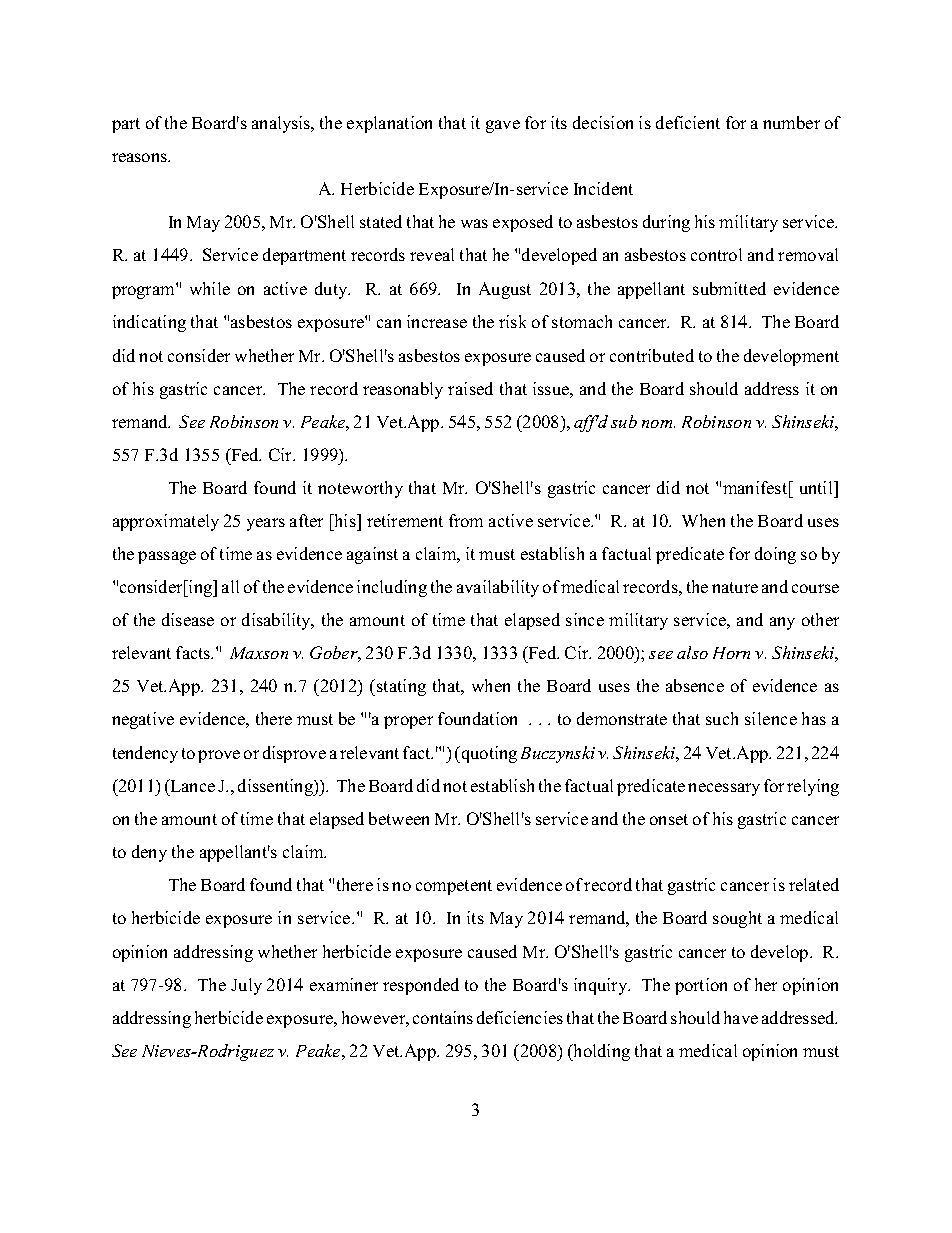 The image size is (952, 1233). I want to click on analysis, so click(282, 124).
